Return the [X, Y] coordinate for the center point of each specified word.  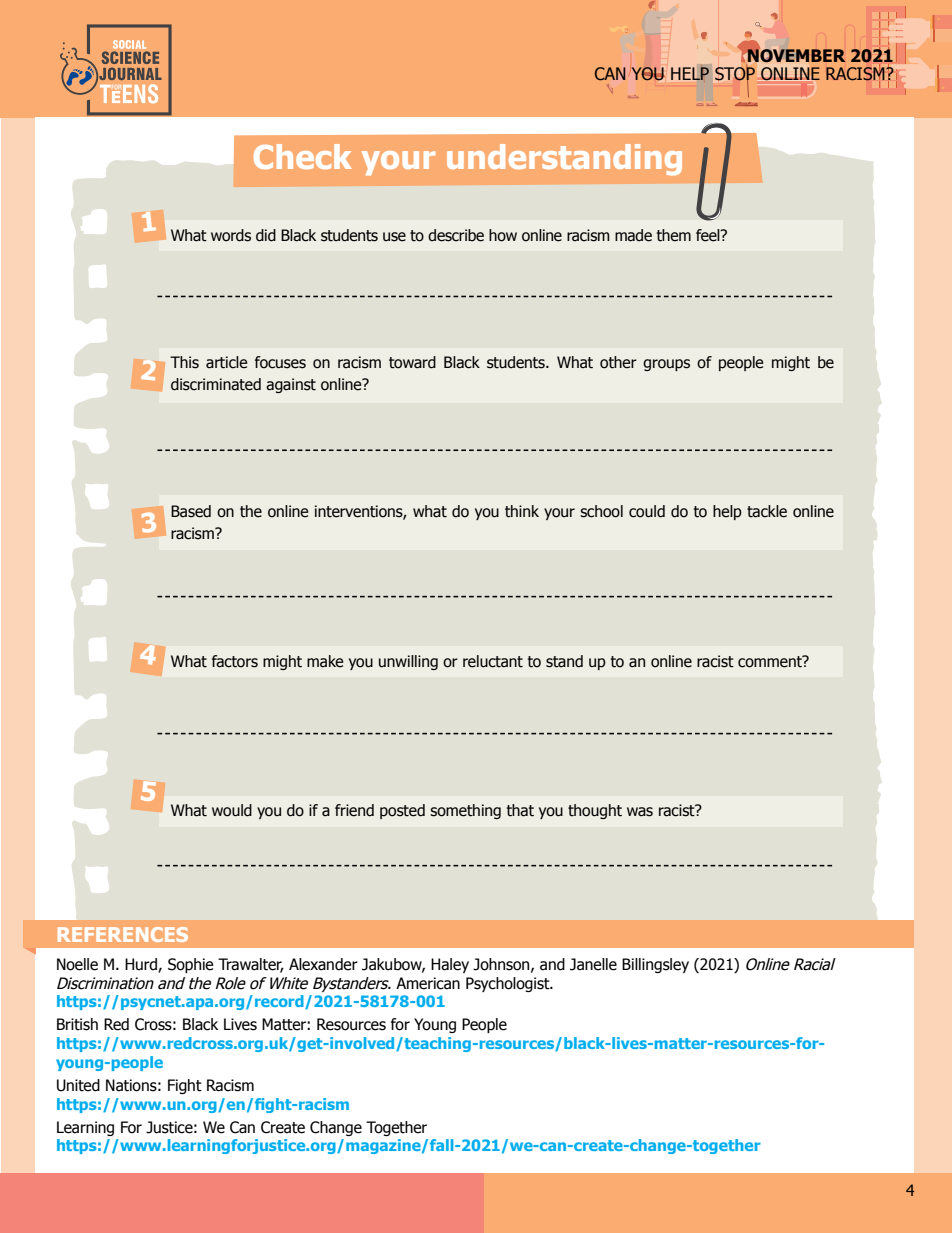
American [428, 983]
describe [456, 235]
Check [303, 156]
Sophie [191, 965]
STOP [735, 75]
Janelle [593, 964]
